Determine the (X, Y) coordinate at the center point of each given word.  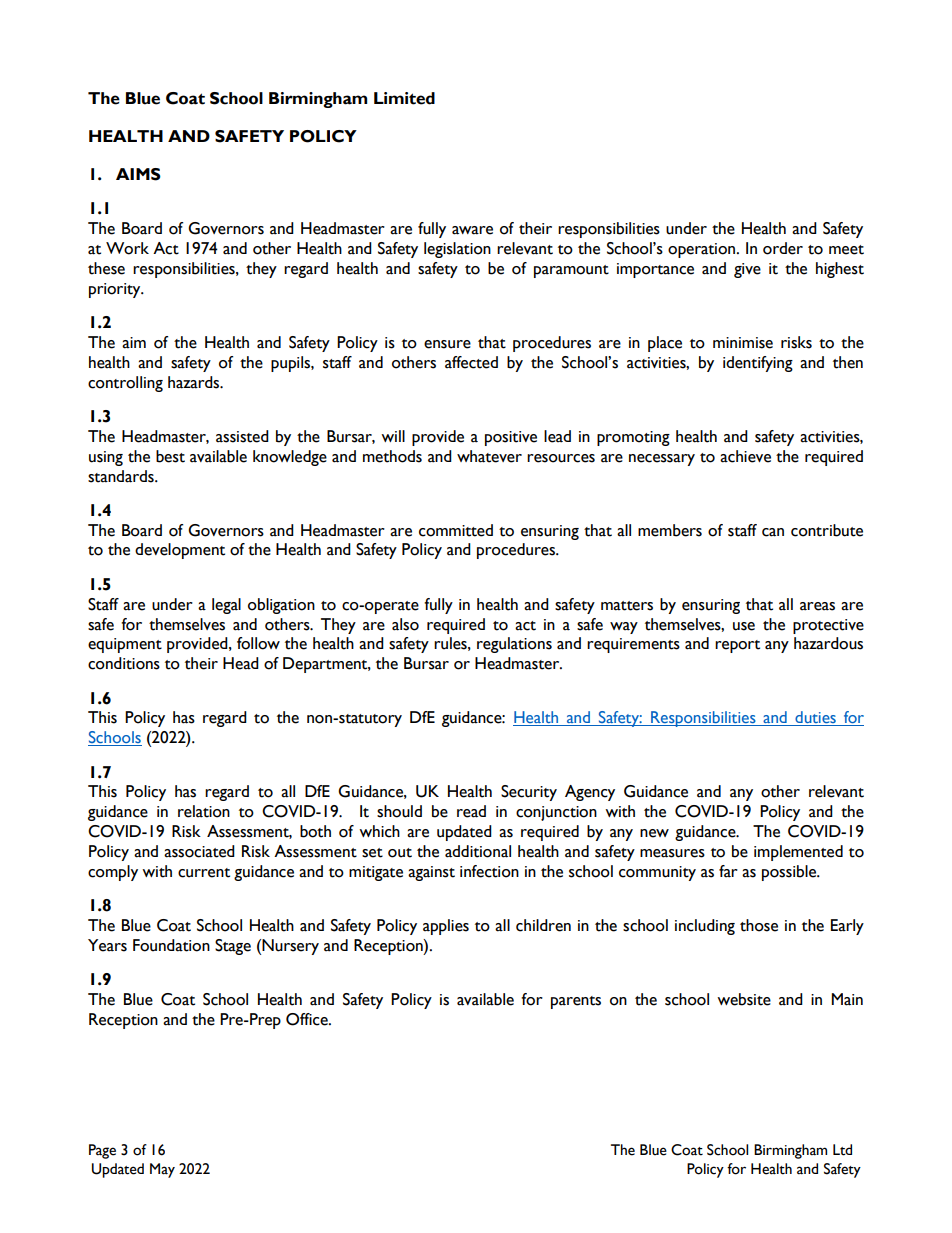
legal (226, 606)
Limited (404, 98)
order (783, 248)
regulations (514, 645)
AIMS (138, 174)
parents (576, 1002)
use (744, 626)
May (162, 1170)
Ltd (842, 1150)
